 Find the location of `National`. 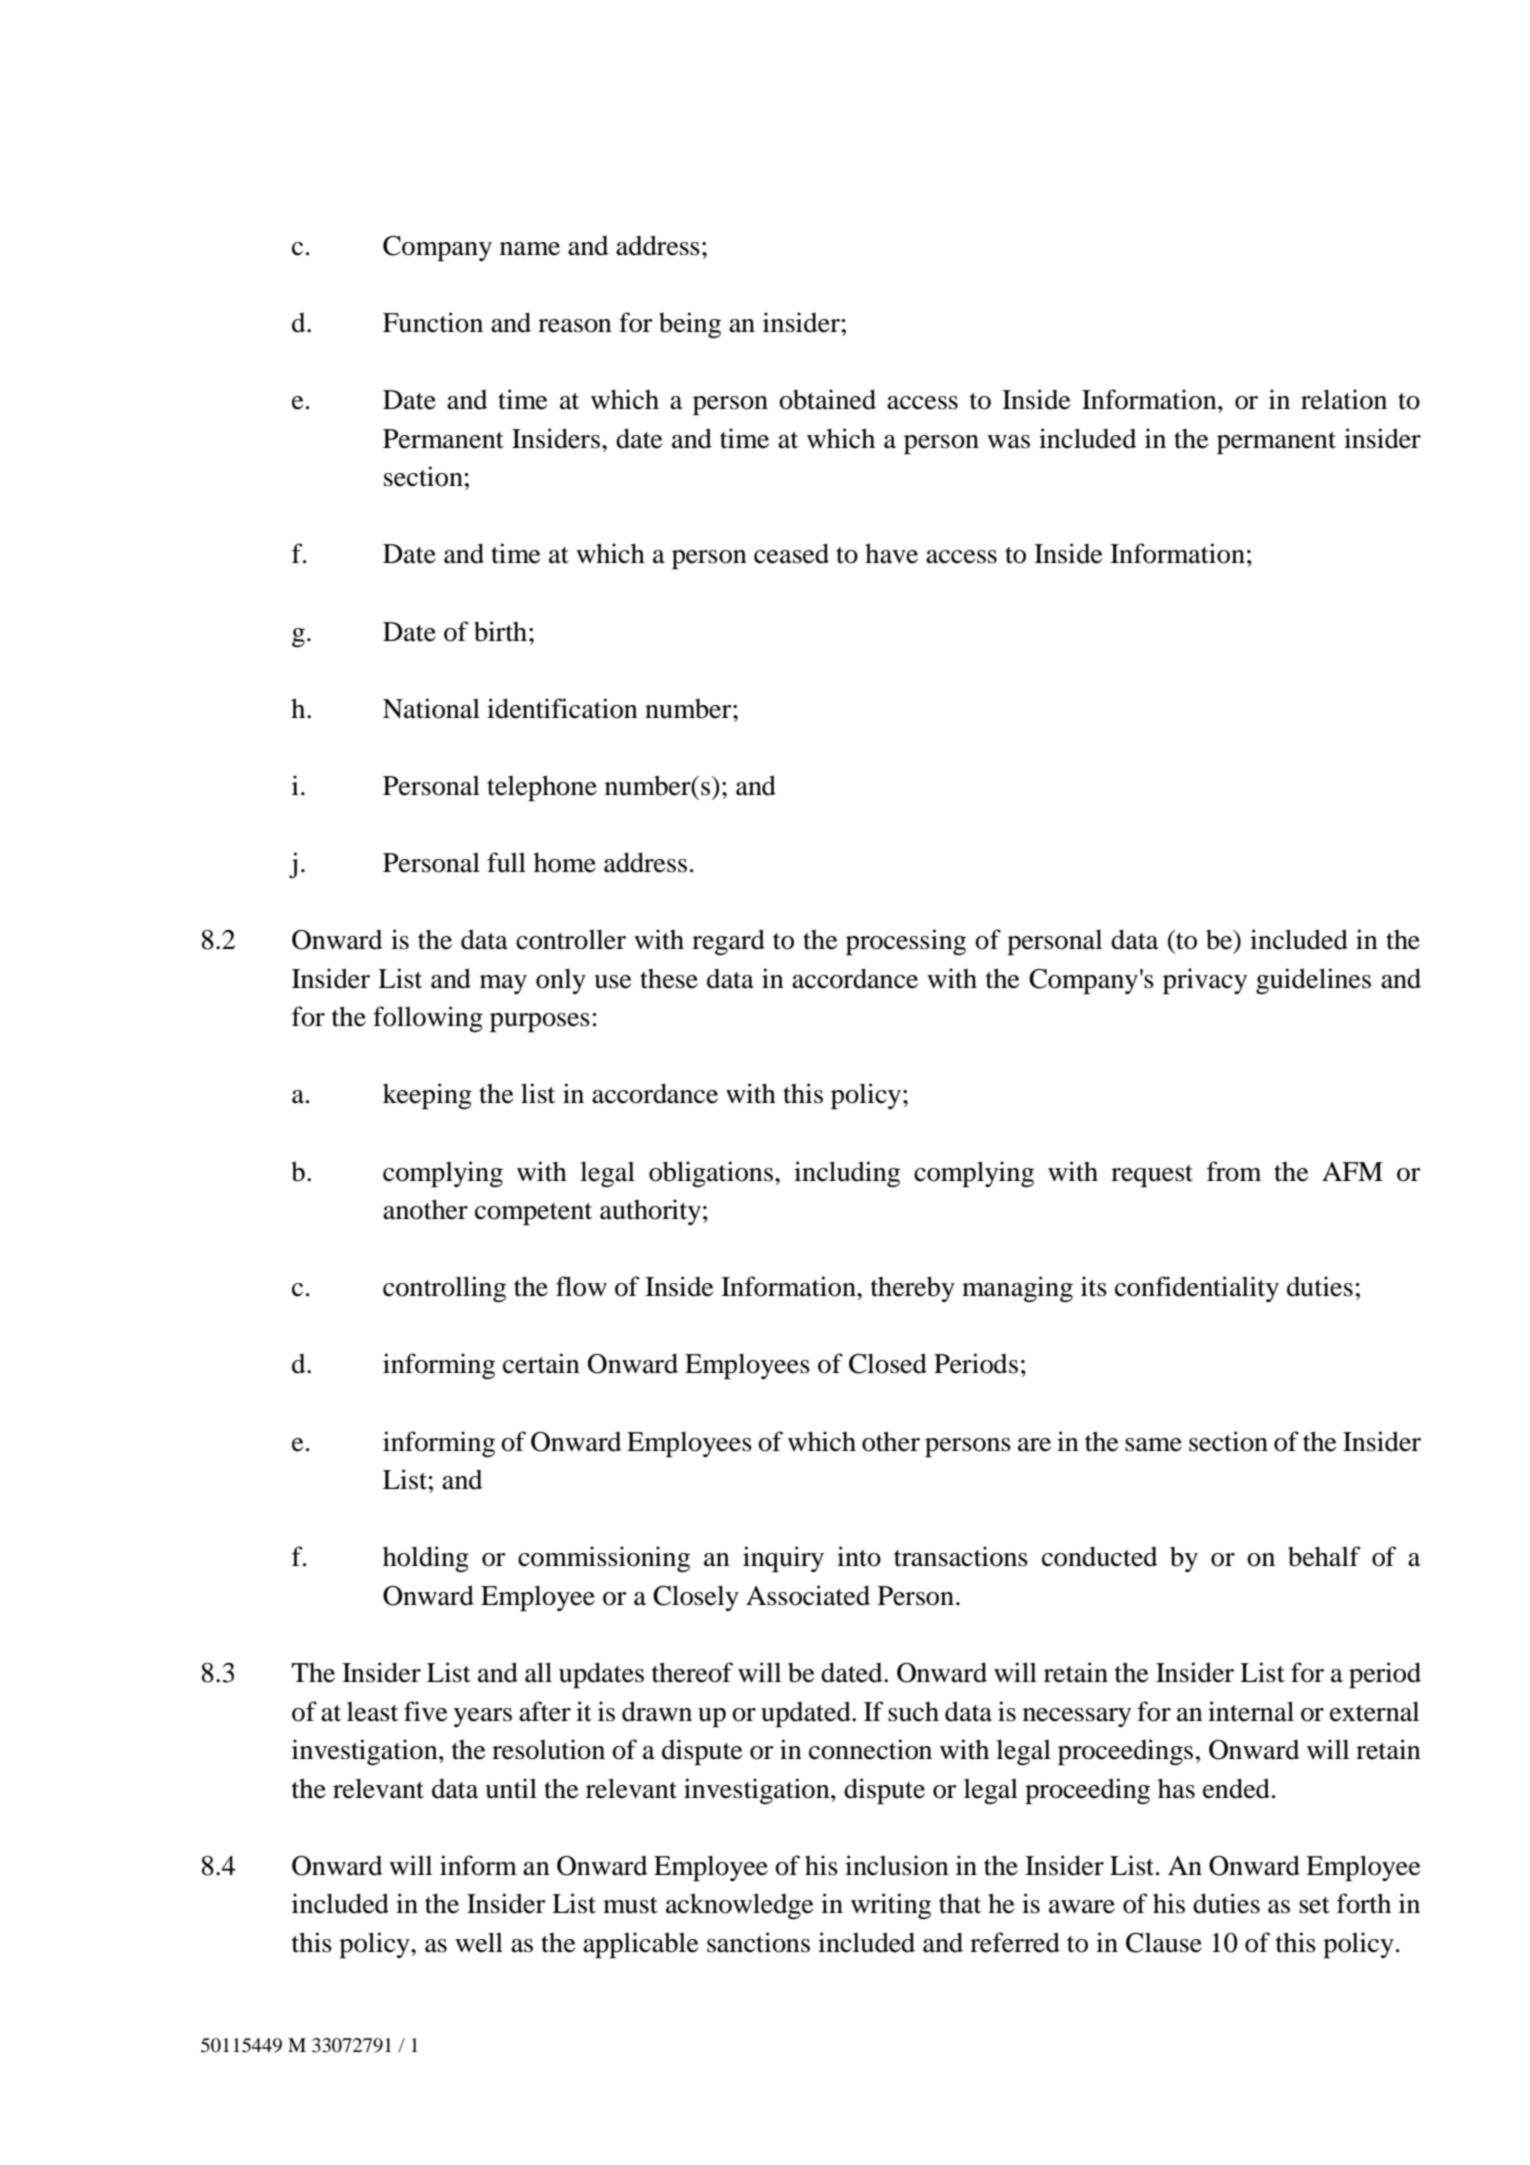

National is located at coordinates (431, 708).
